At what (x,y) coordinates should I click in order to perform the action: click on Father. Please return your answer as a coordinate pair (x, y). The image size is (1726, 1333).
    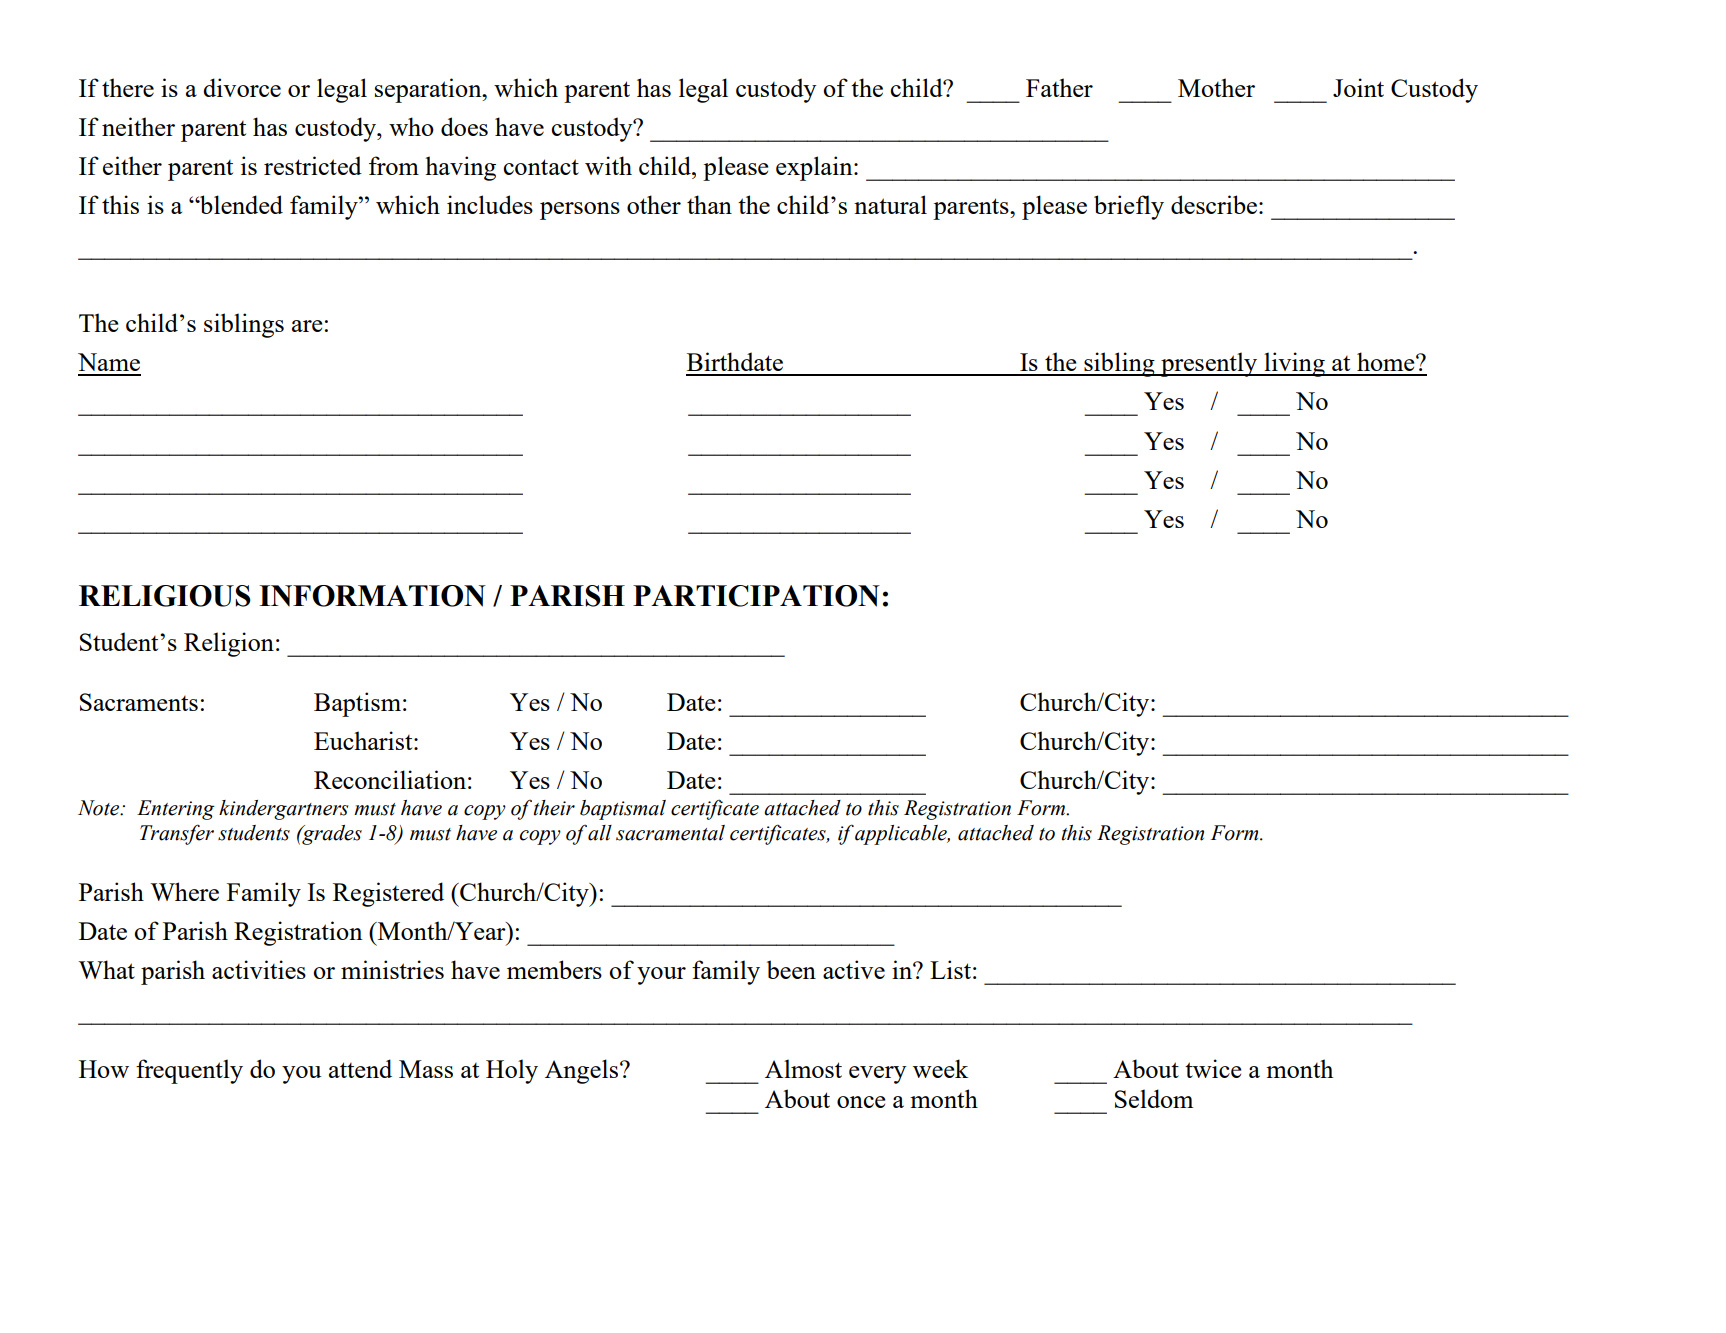
    Looking at the image, I should click on (1059, 87).
